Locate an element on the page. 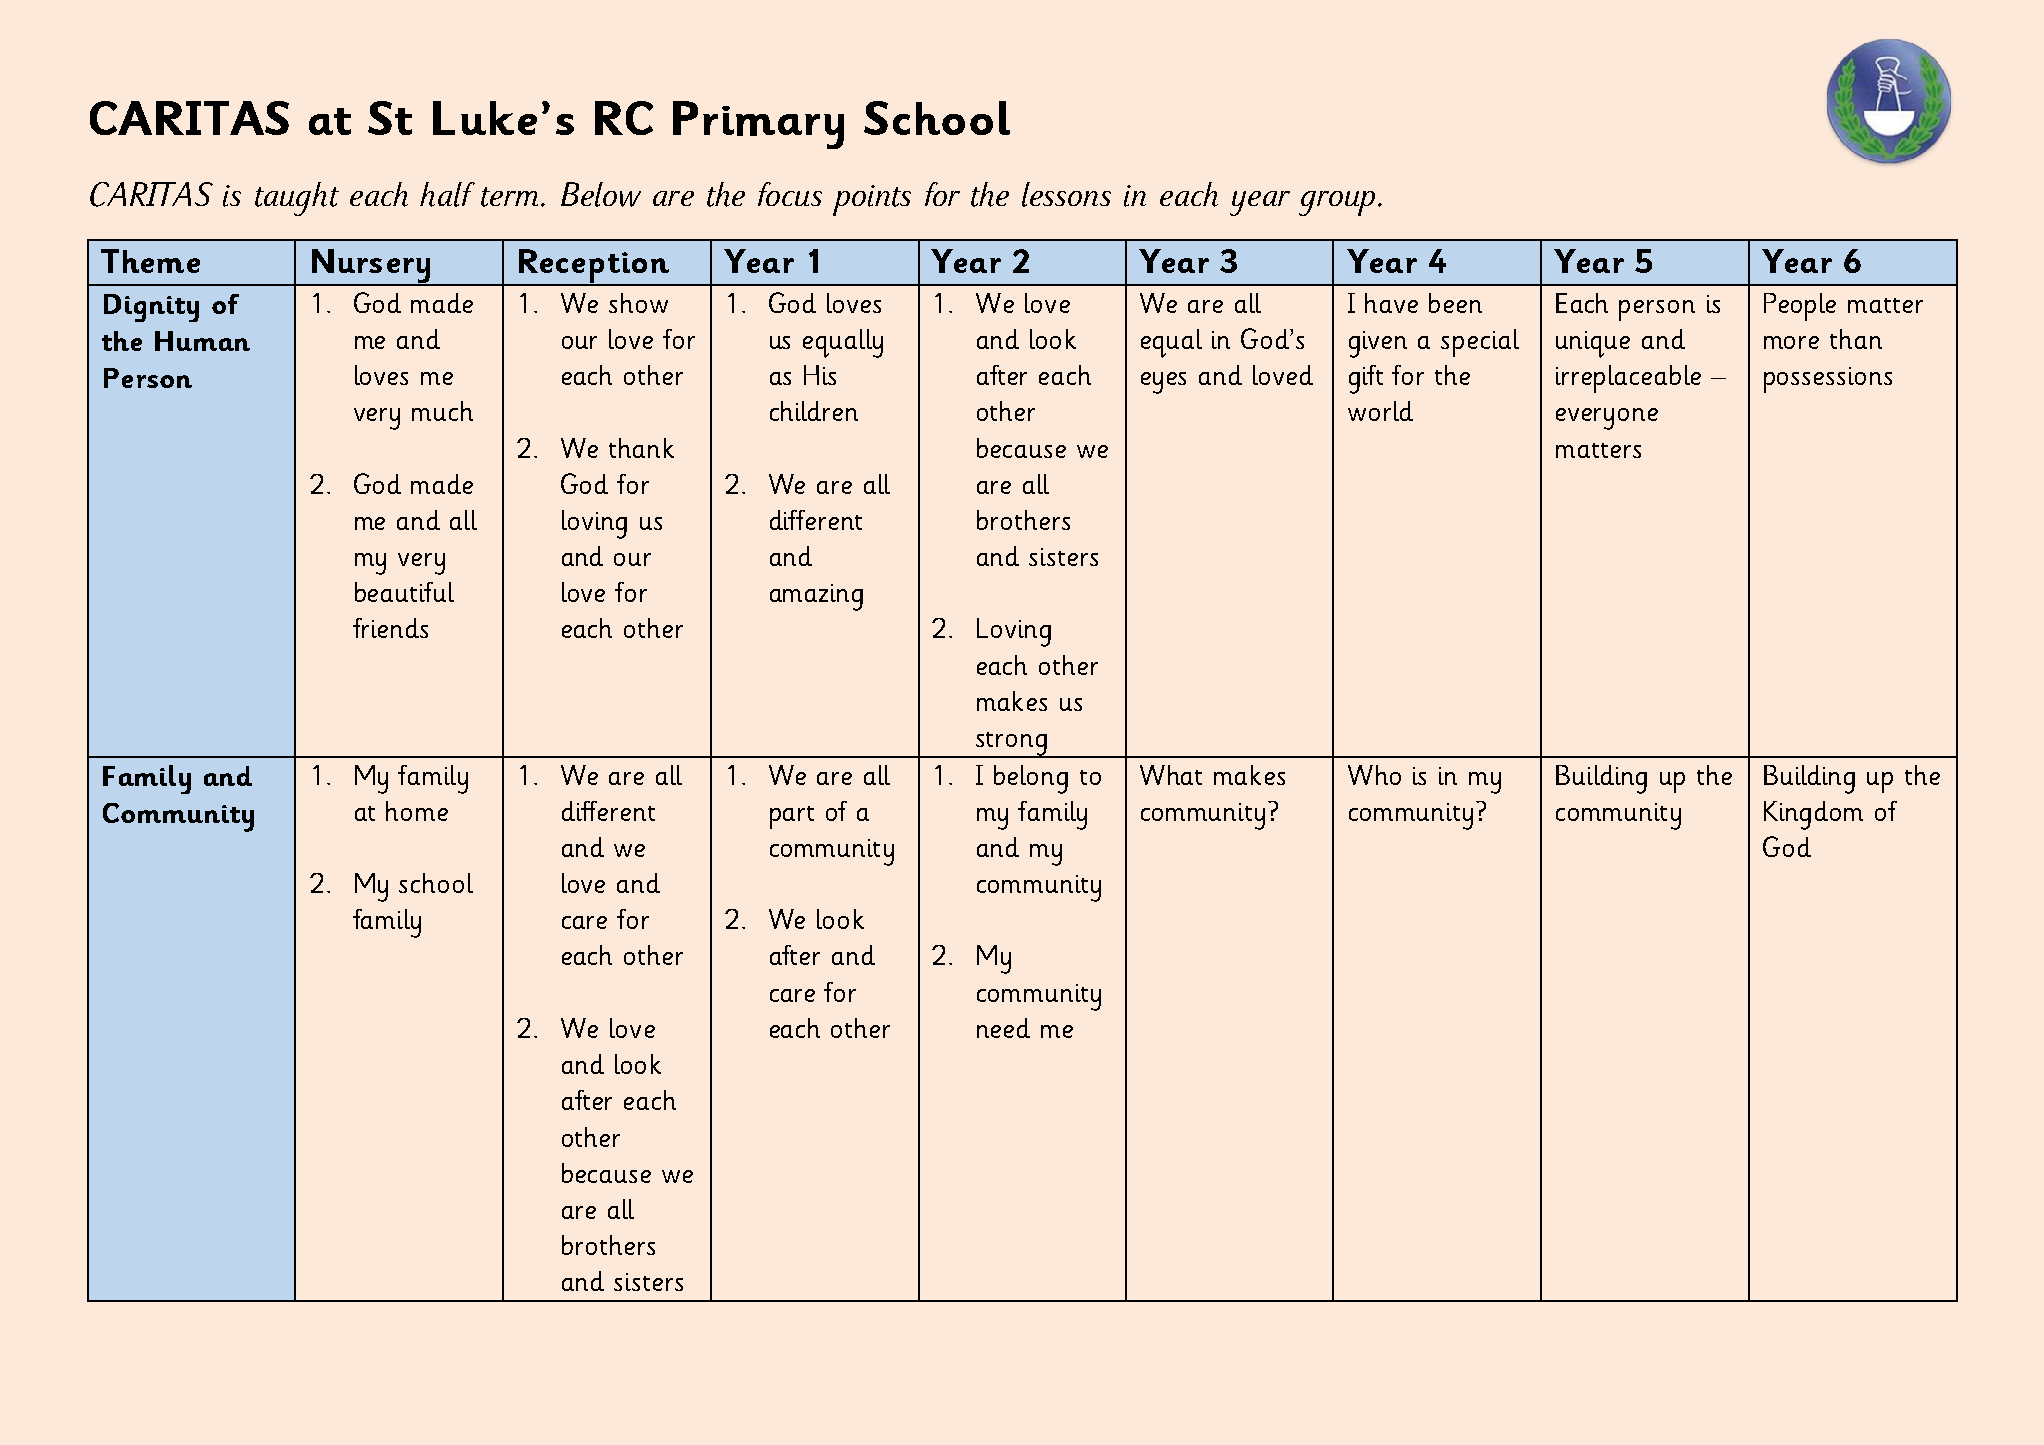  taught is located at coordinates (297, 199).
